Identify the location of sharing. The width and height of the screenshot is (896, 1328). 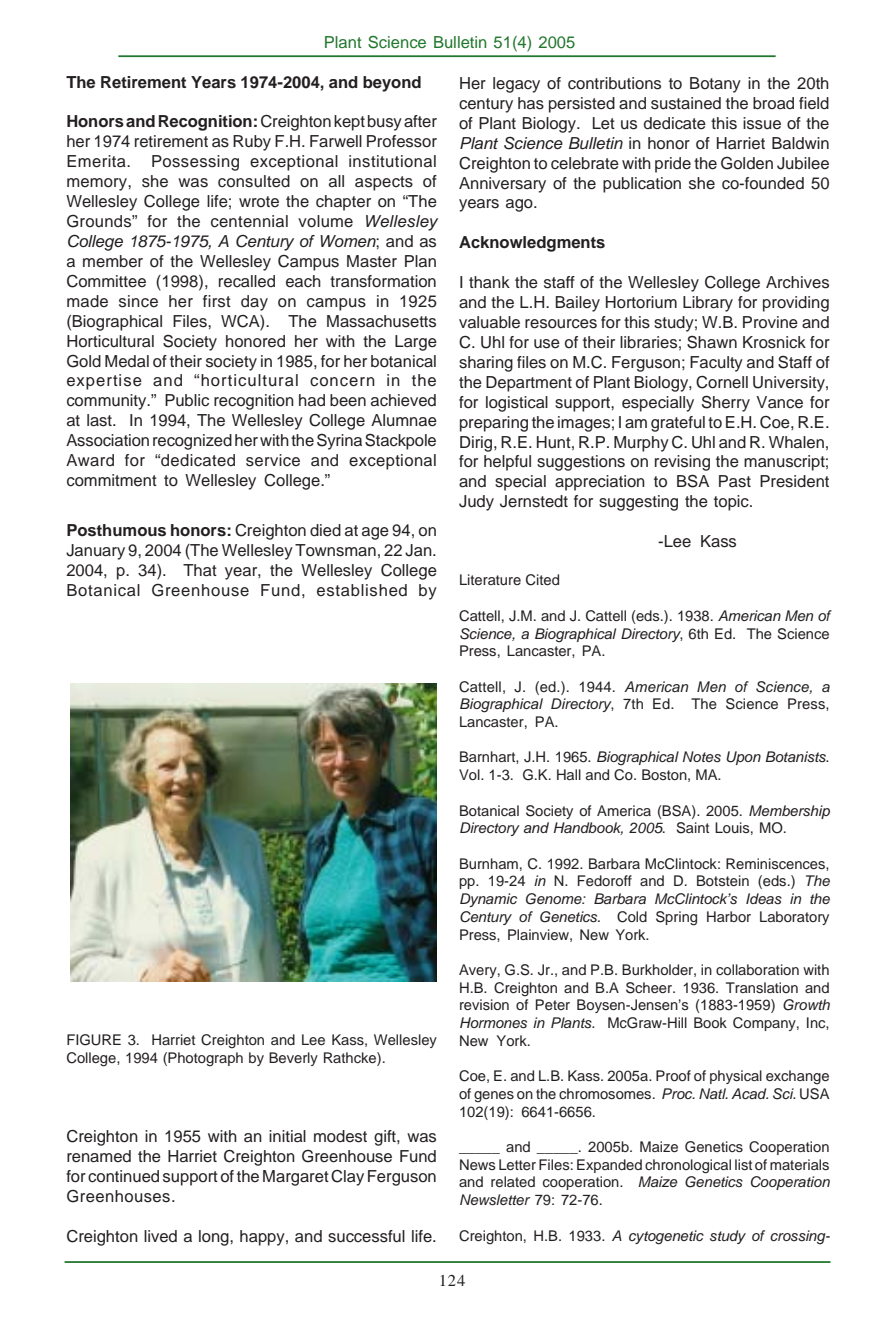
(486, 364).
